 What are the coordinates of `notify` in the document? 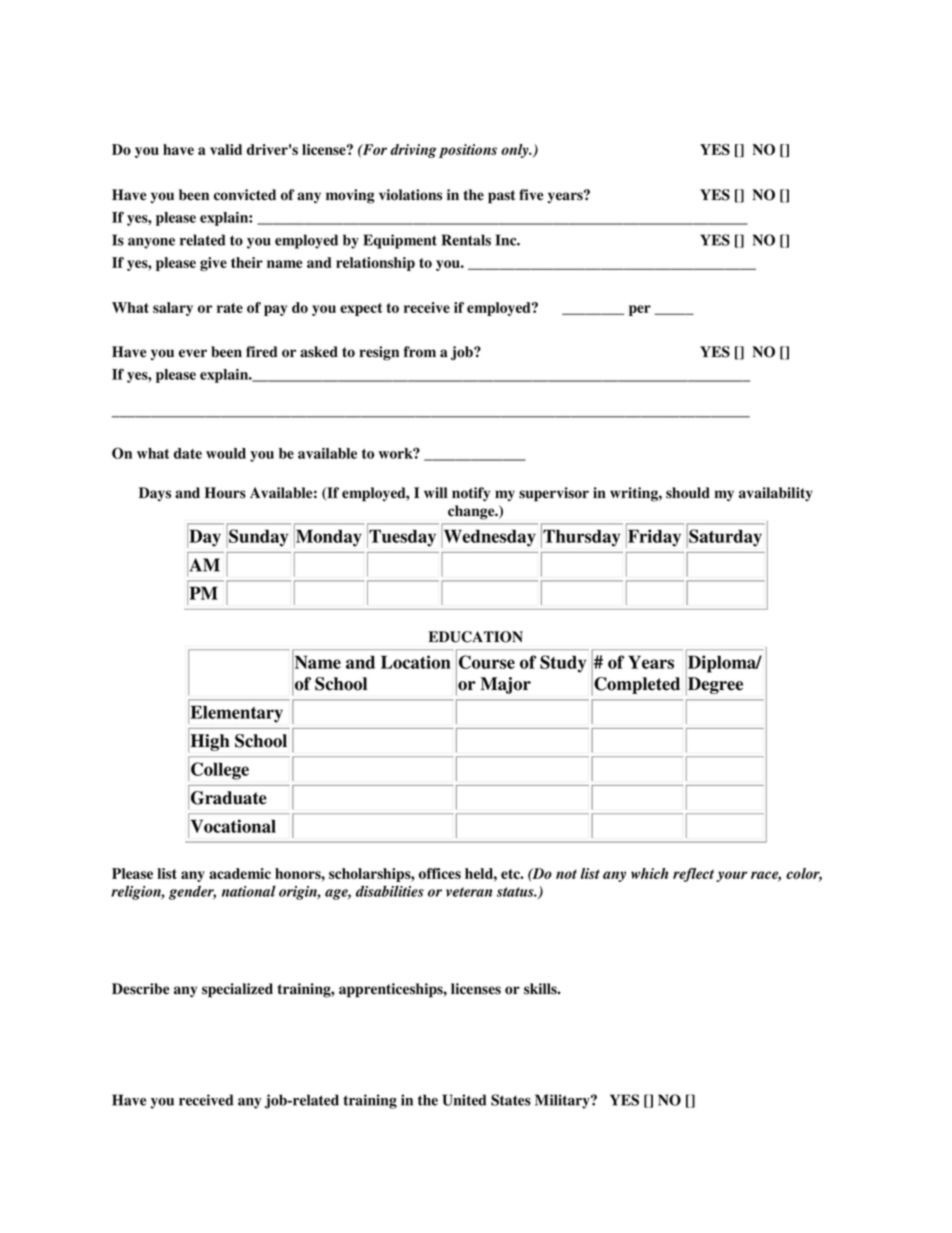 It's located at (471, 494).
